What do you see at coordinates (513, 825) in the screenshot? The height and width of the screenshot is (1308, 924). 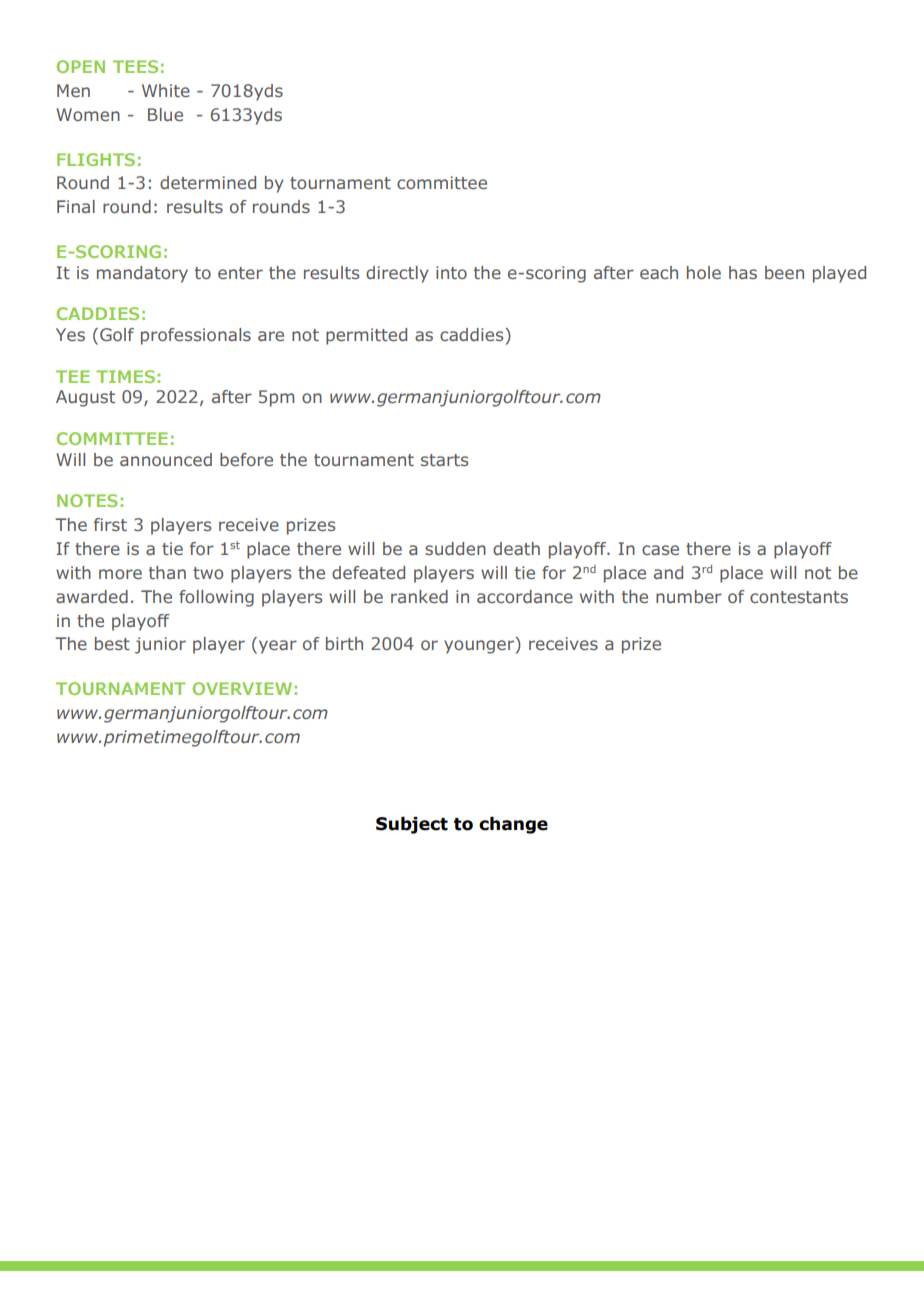 I see `change` at bounding box center [513, 825].
